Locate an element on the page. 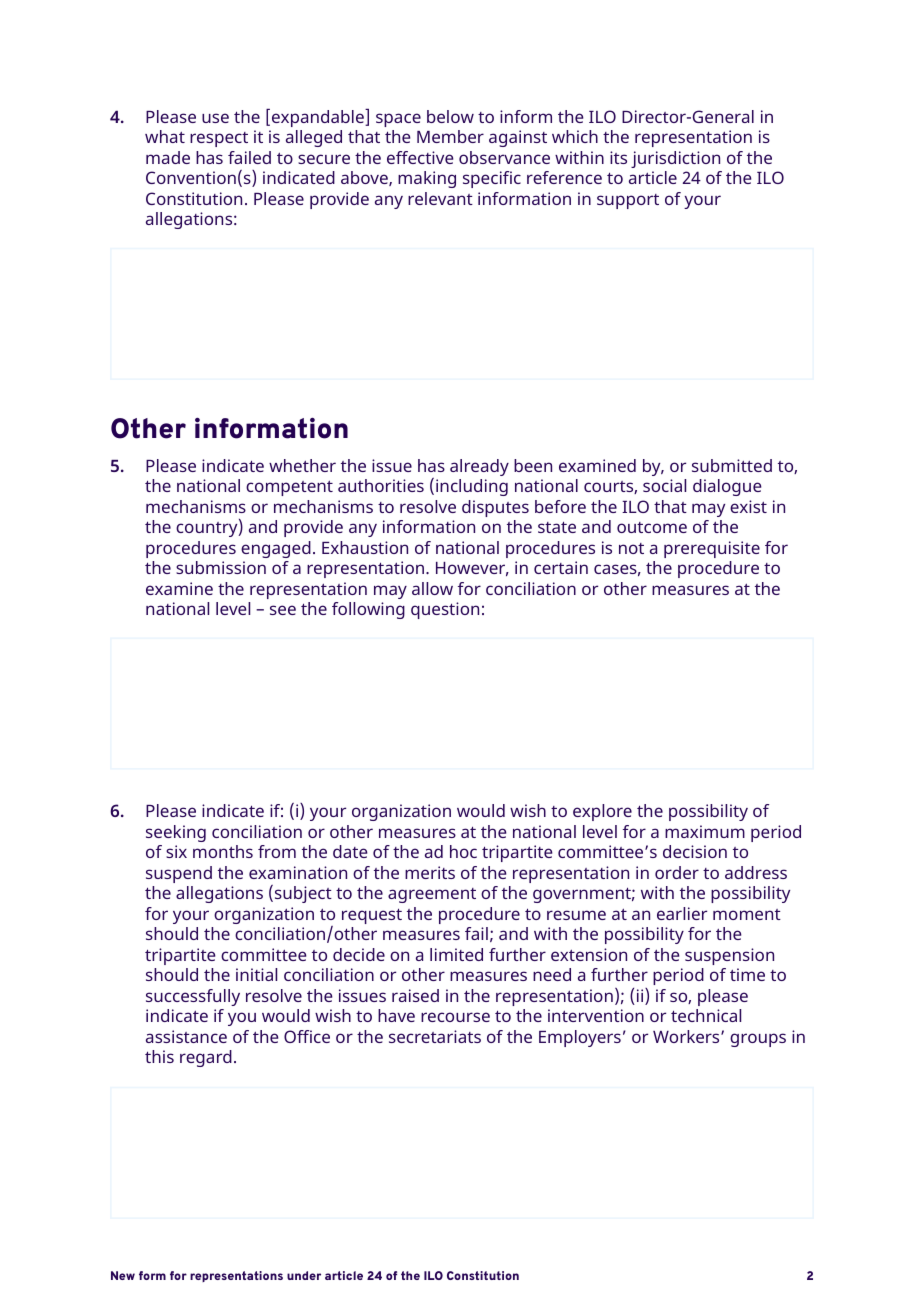  New is located at coordinates (123, 1275).
